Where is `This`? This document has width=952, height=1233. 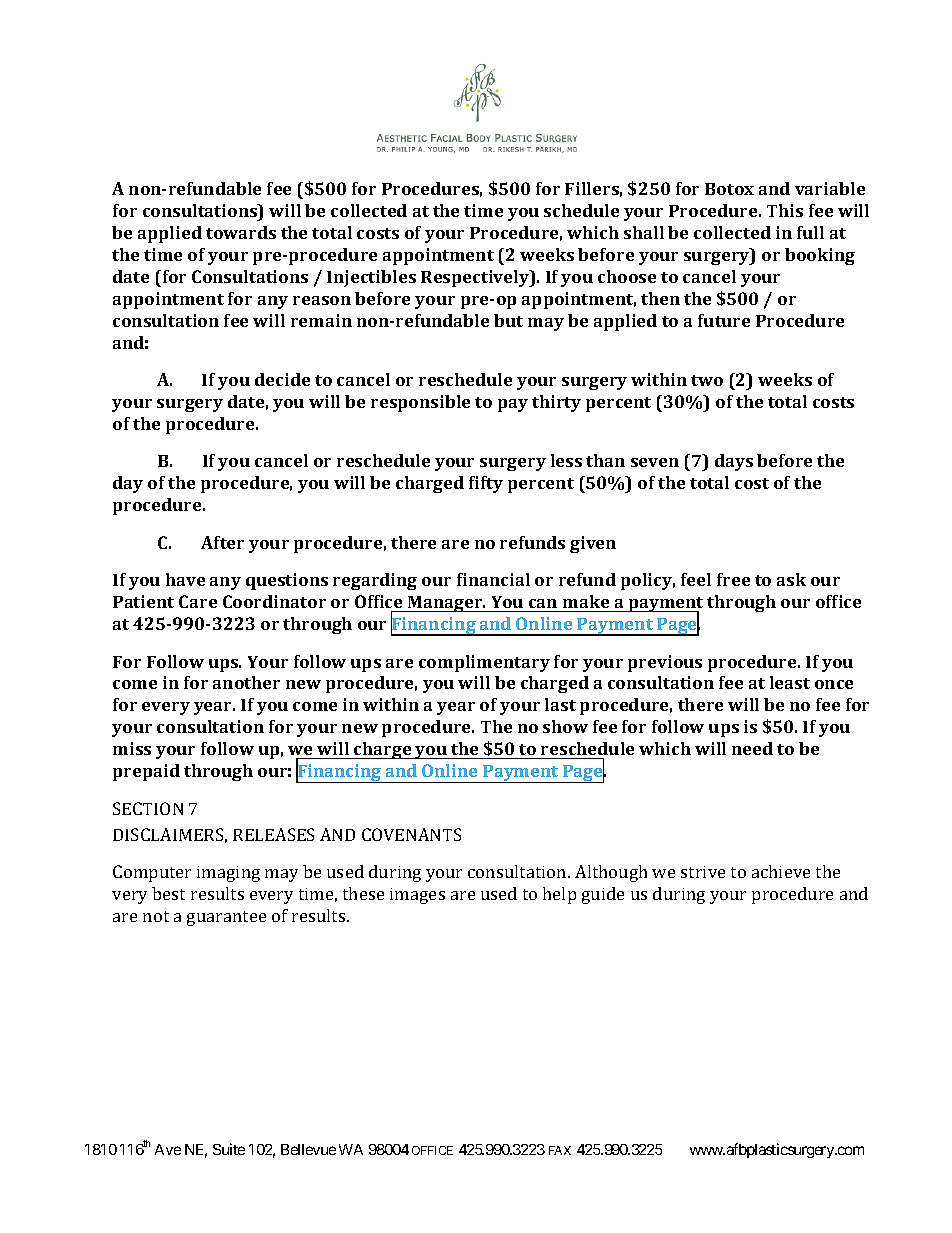
This is located at coordinates (785, 210).
